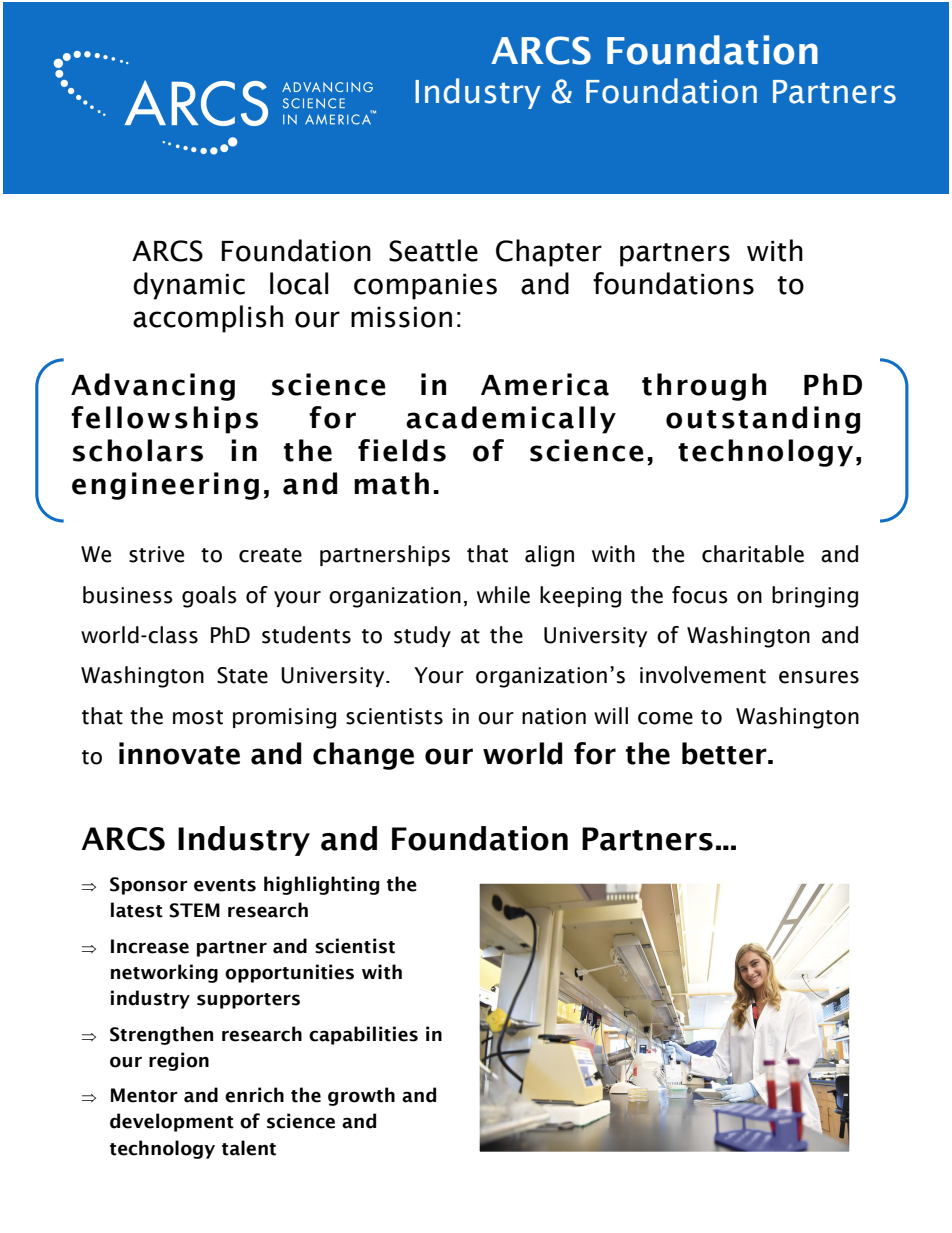 Image resolution: width=952 pixels, height=1233 pixels. What do you see at coordinates (503, 595) in the page?
I see `while` at bounding box center [503, 595].
